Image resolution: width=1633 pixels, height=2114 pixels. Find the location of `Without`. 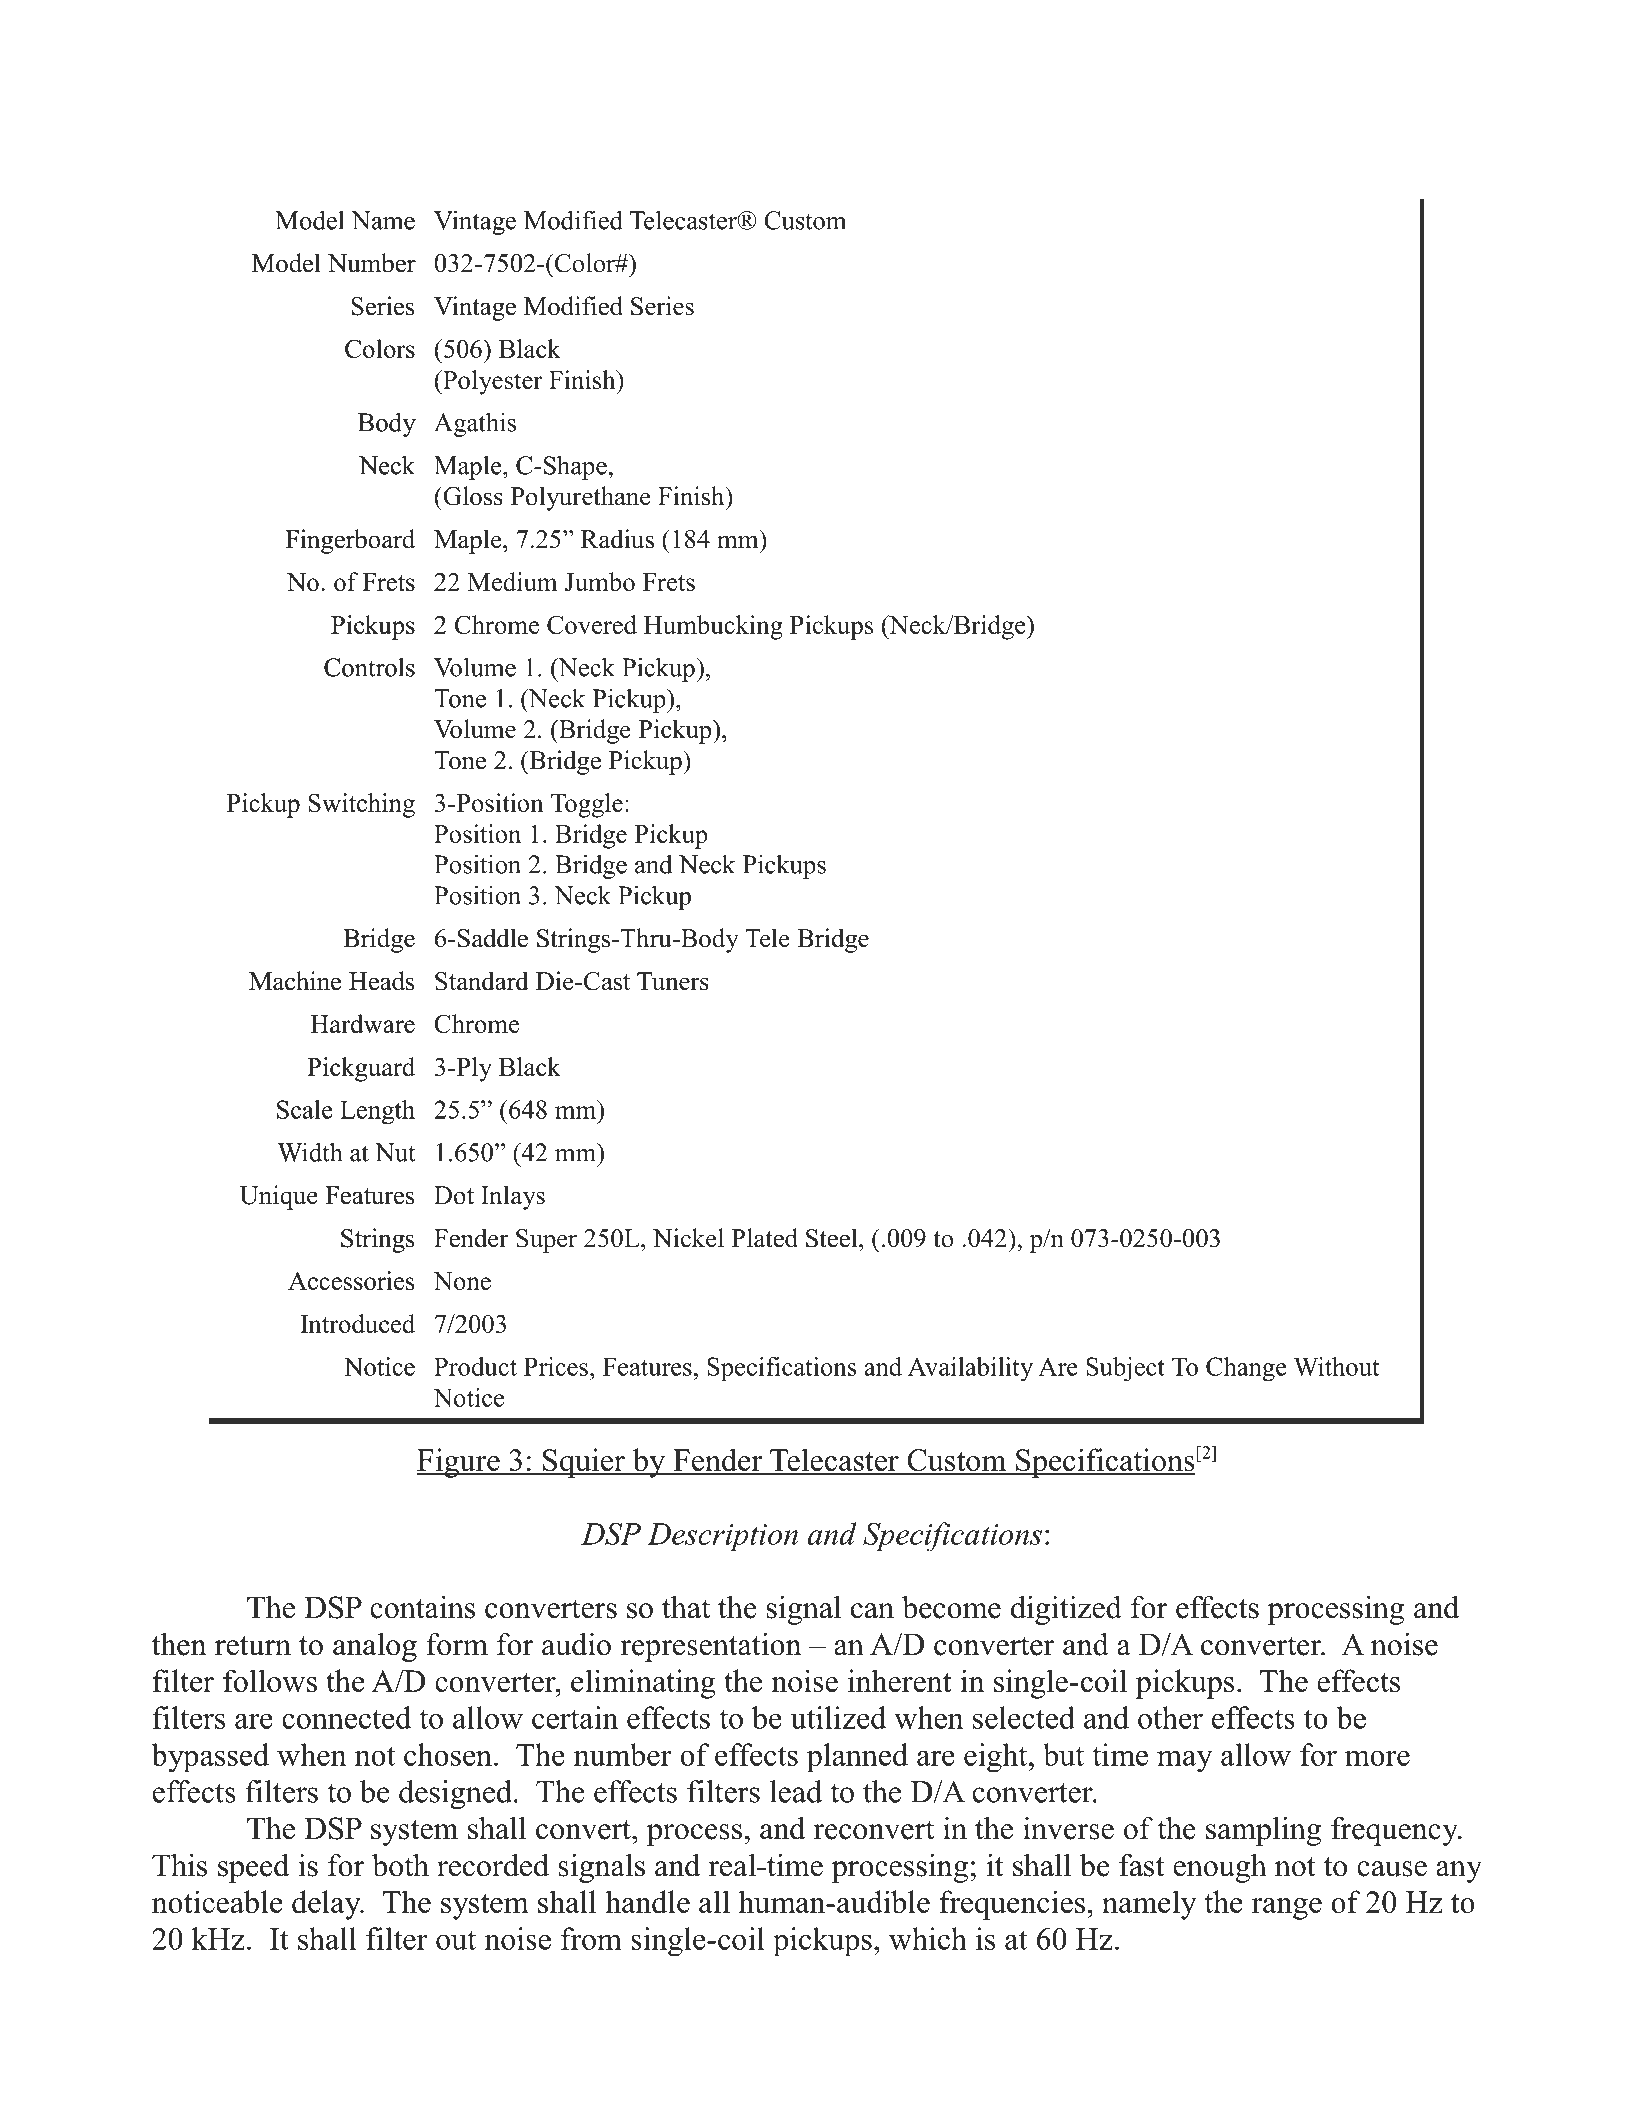

Without is located at coordinates (1337, 1366).
